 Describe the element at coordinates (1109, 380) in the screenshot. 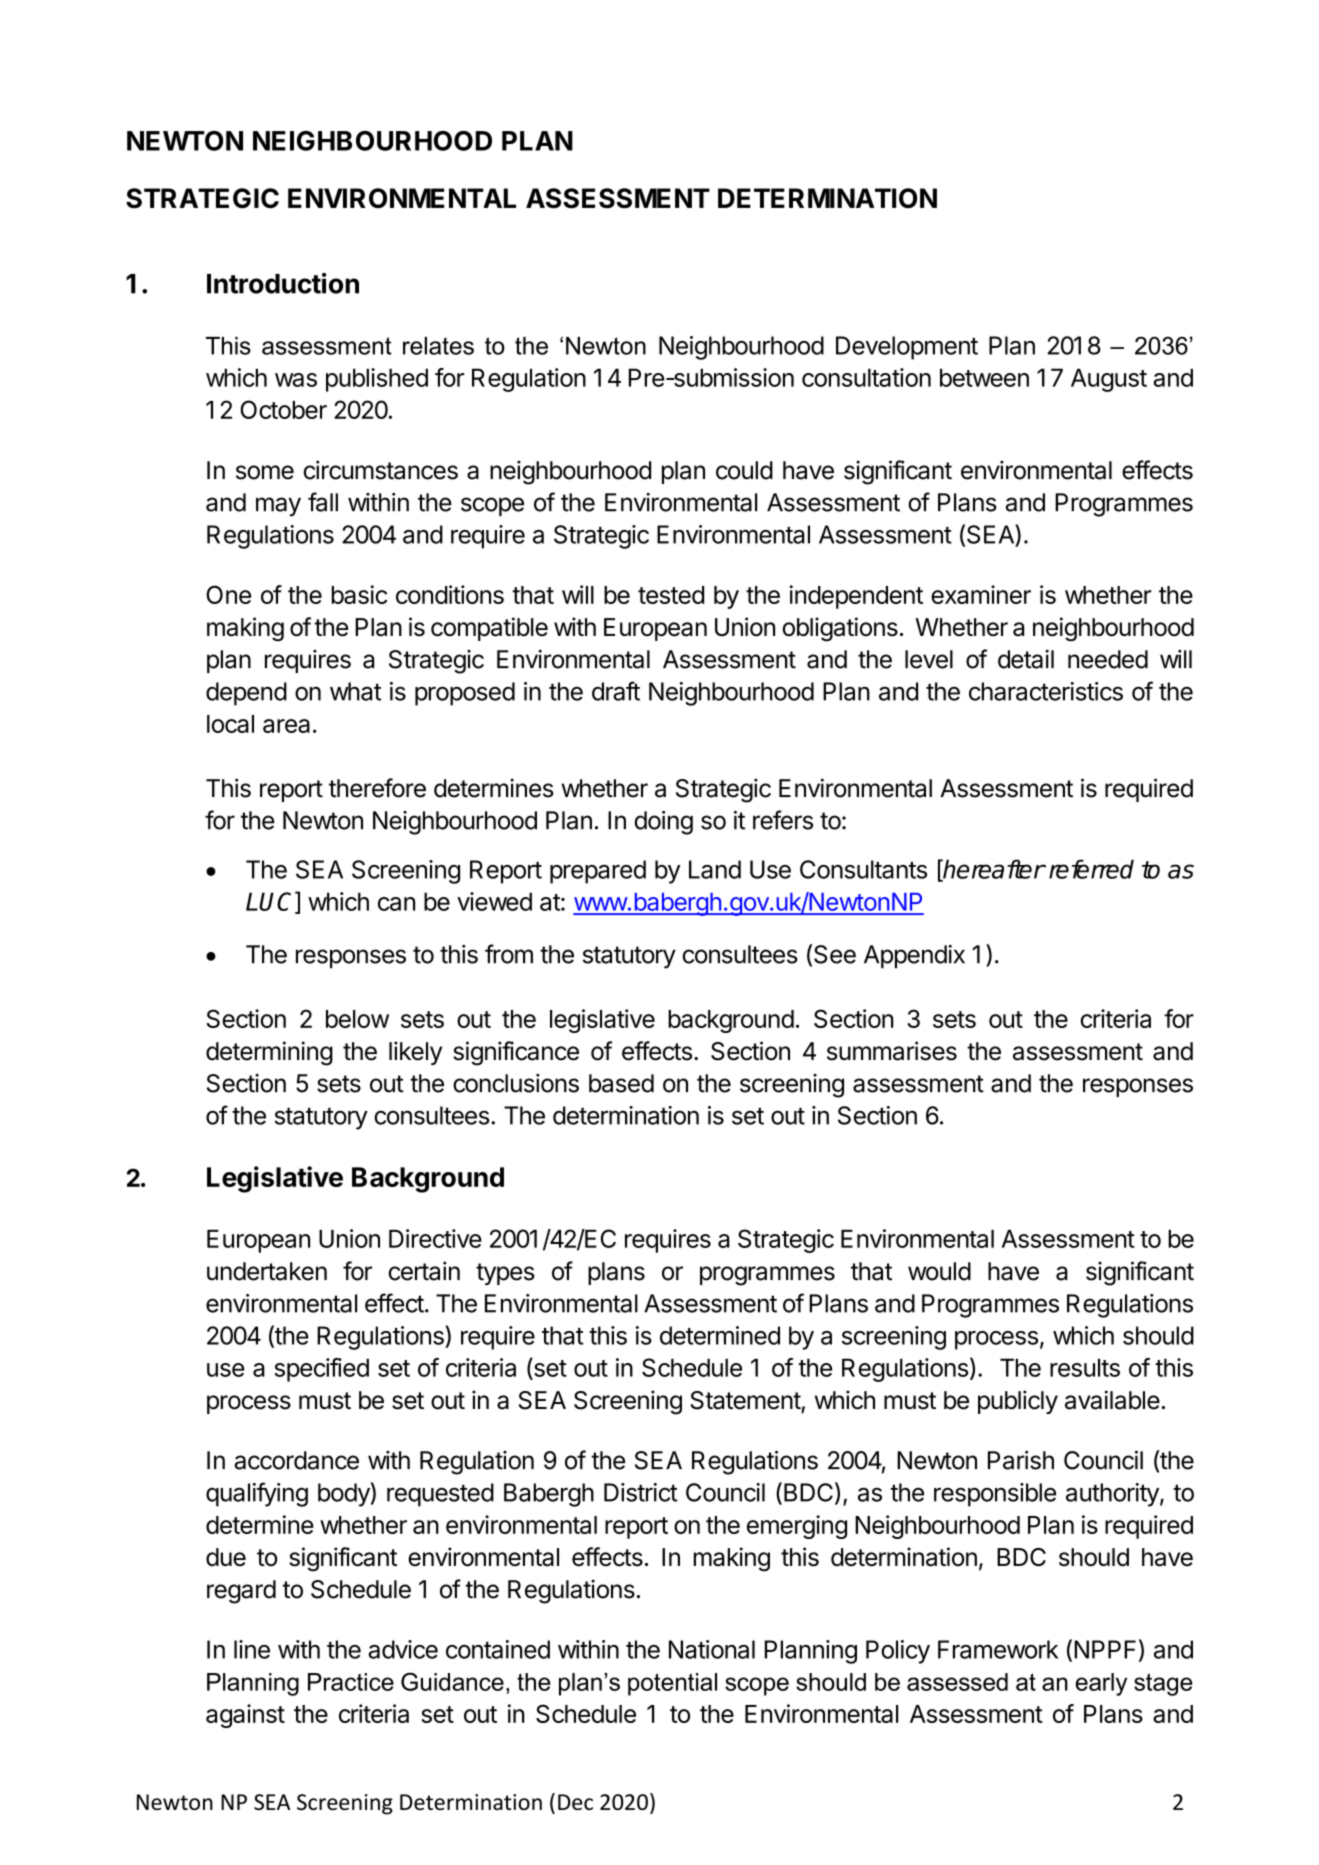

I see `August` at that location.
